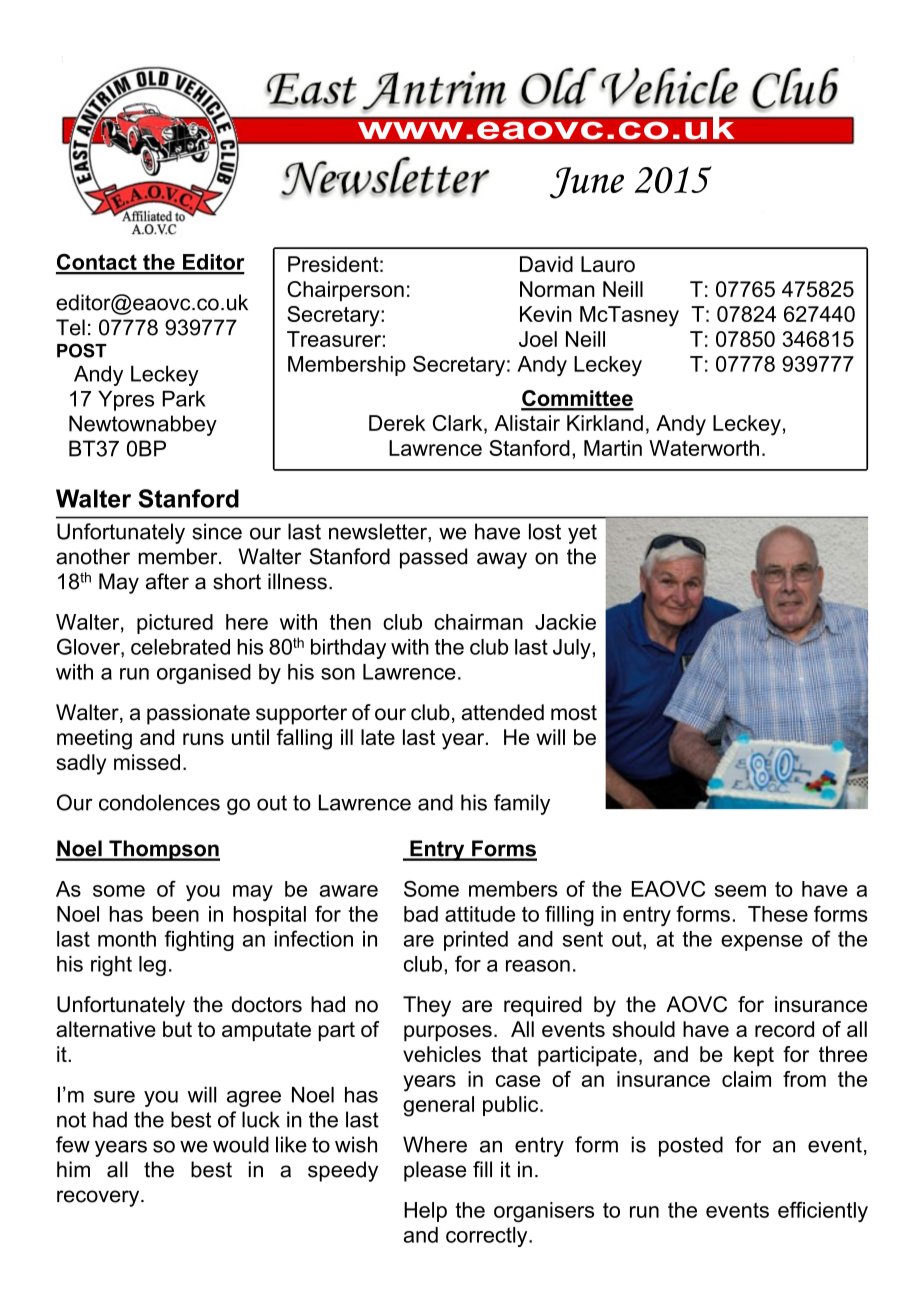 This page has width=924, height=1308. What do you see at coordinates (546, 264) in the page?
I see `David` at bounding box center [546, 264].
